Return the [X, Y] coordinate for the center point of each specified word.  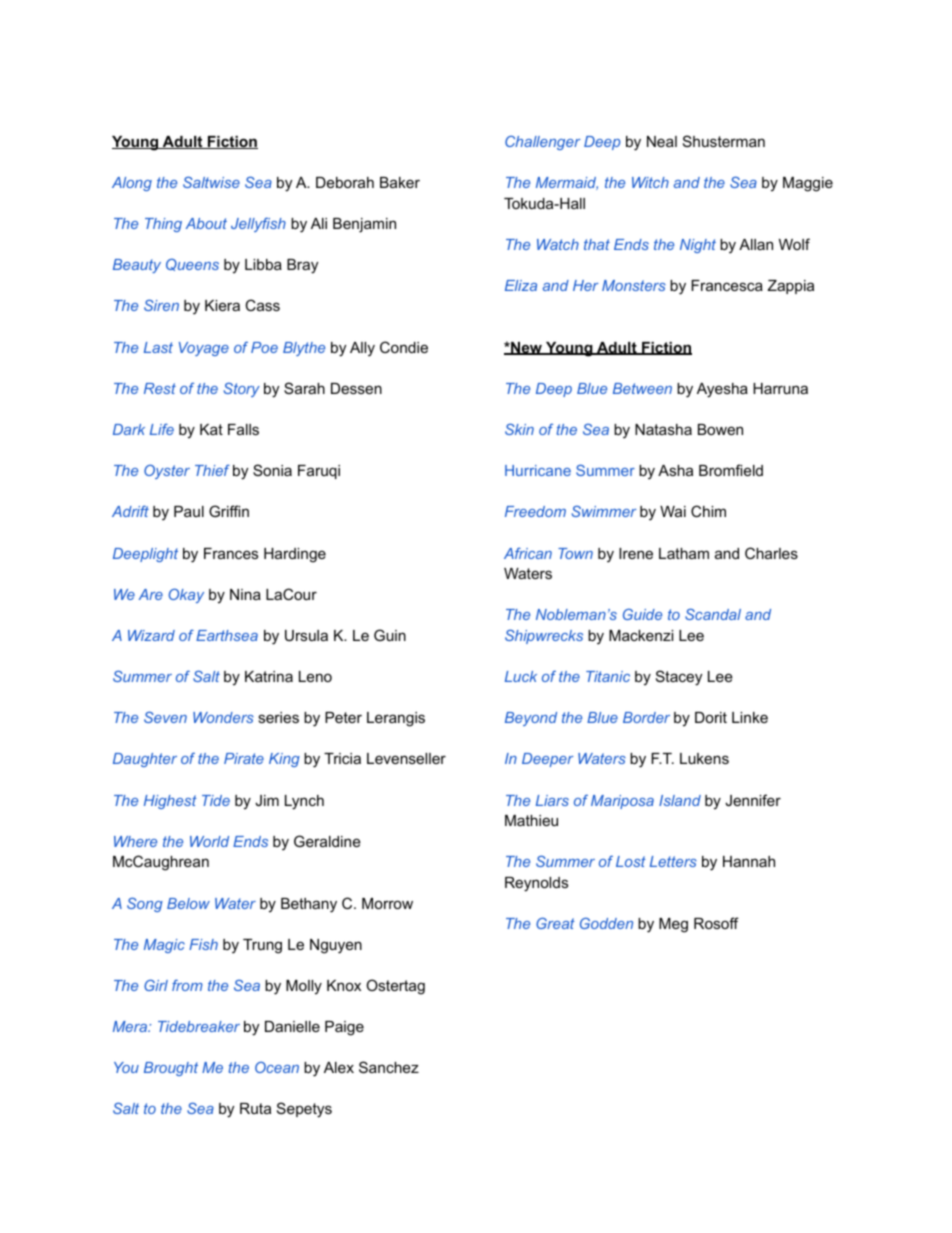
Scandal [713, 614]
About [206, 223]
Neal [662, 141]
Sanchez [389, 1067]
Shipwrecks [544, 636]
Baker [400, 182]
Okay [186, 595]
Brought [171, 1069]
